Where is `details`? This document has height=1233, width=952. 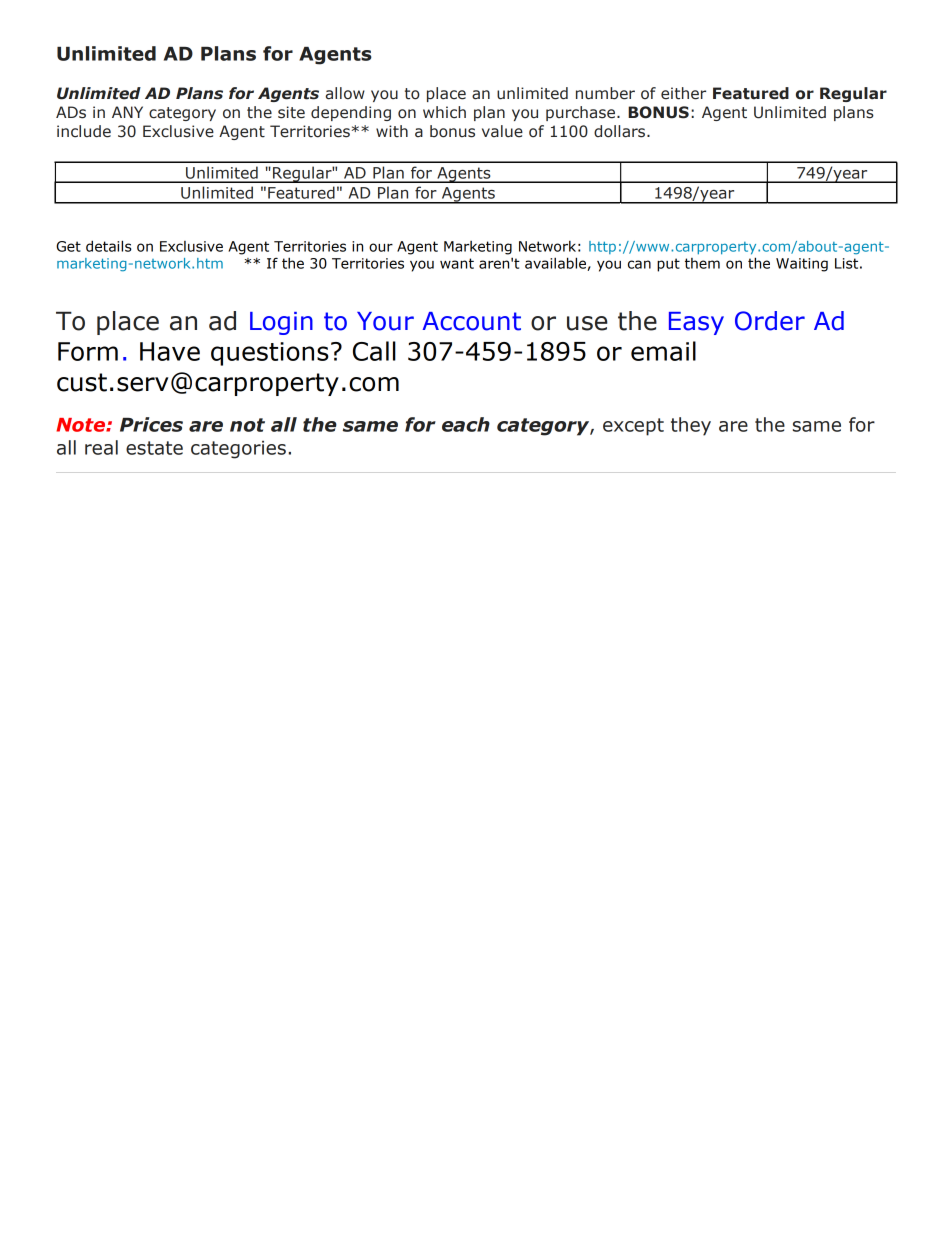
details is located at coordinates (109, 246).
